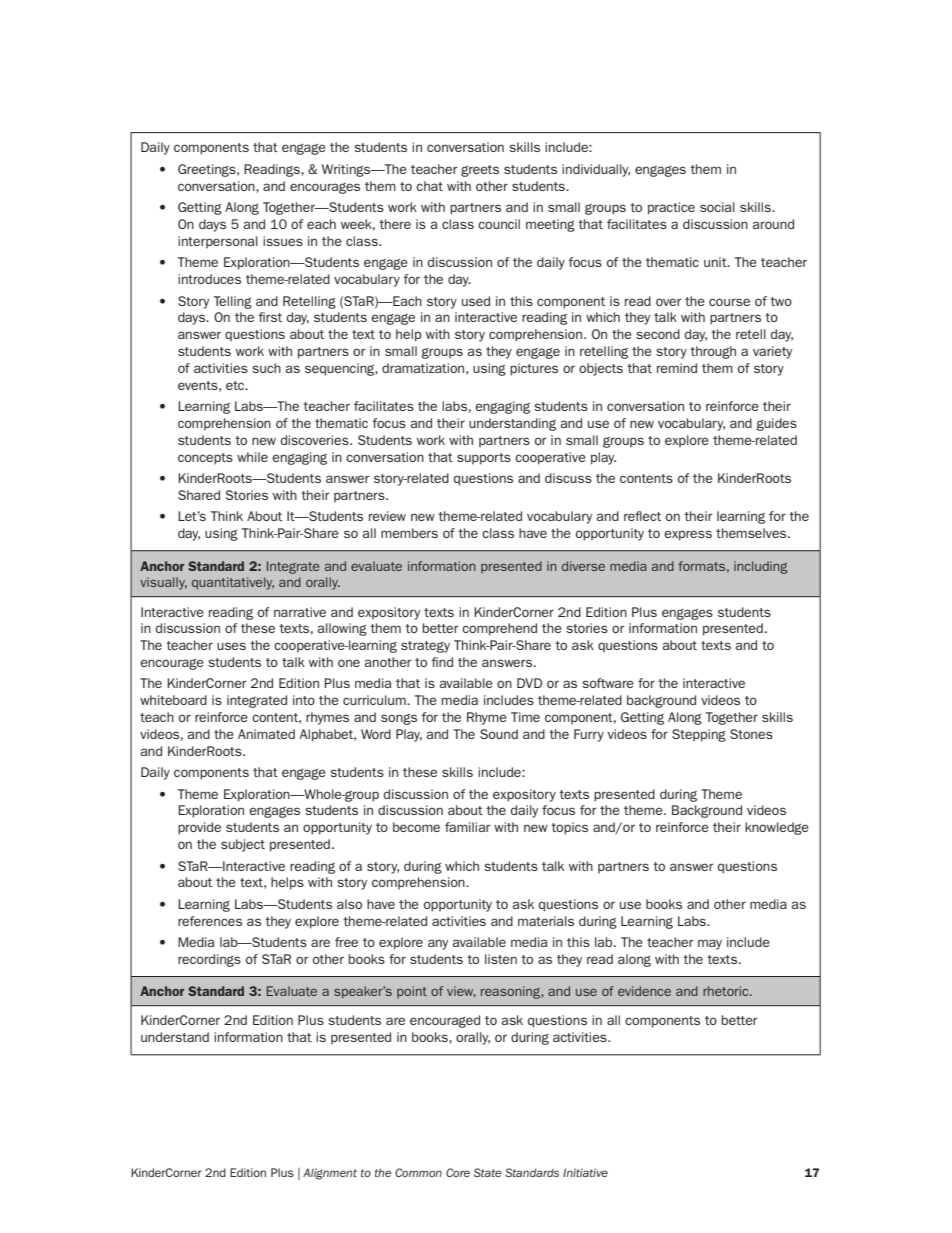 The image size is (952, 1233). I want to click on while, so click(252, 457).
